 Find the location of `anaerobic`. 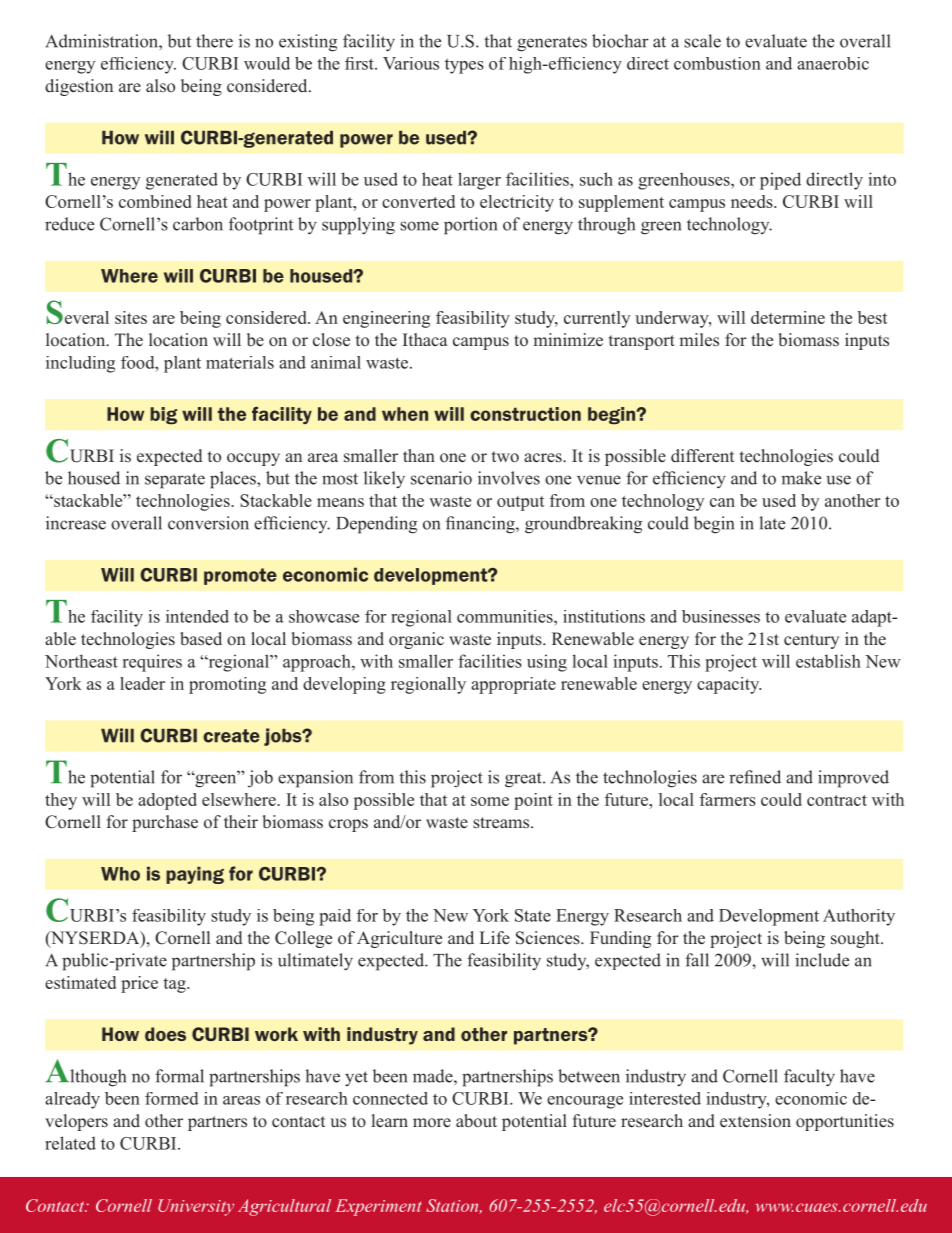

anaerobic is located at coordinates (833, 63).
